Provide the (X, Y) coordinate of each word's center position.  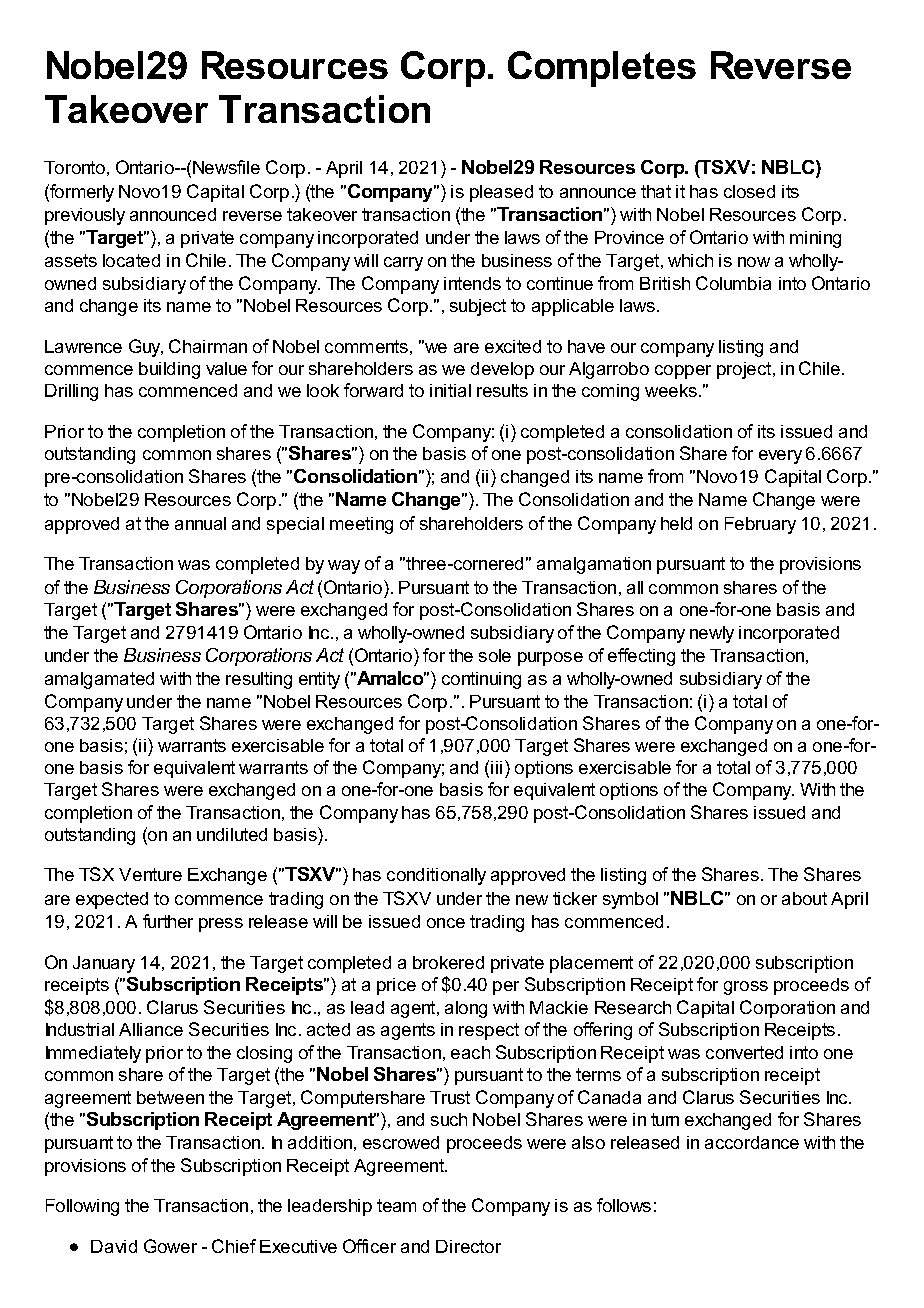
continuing (481, 680)
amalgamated (99, 680)
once (446, 923)
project (745, 370)
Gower (170, 1246)
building (169, 370)
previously (85, 216)
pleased (501, 193)
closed (749, 191)
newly (712, 634)
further (168, 921)
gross (746, 988)
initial (450, 390)
